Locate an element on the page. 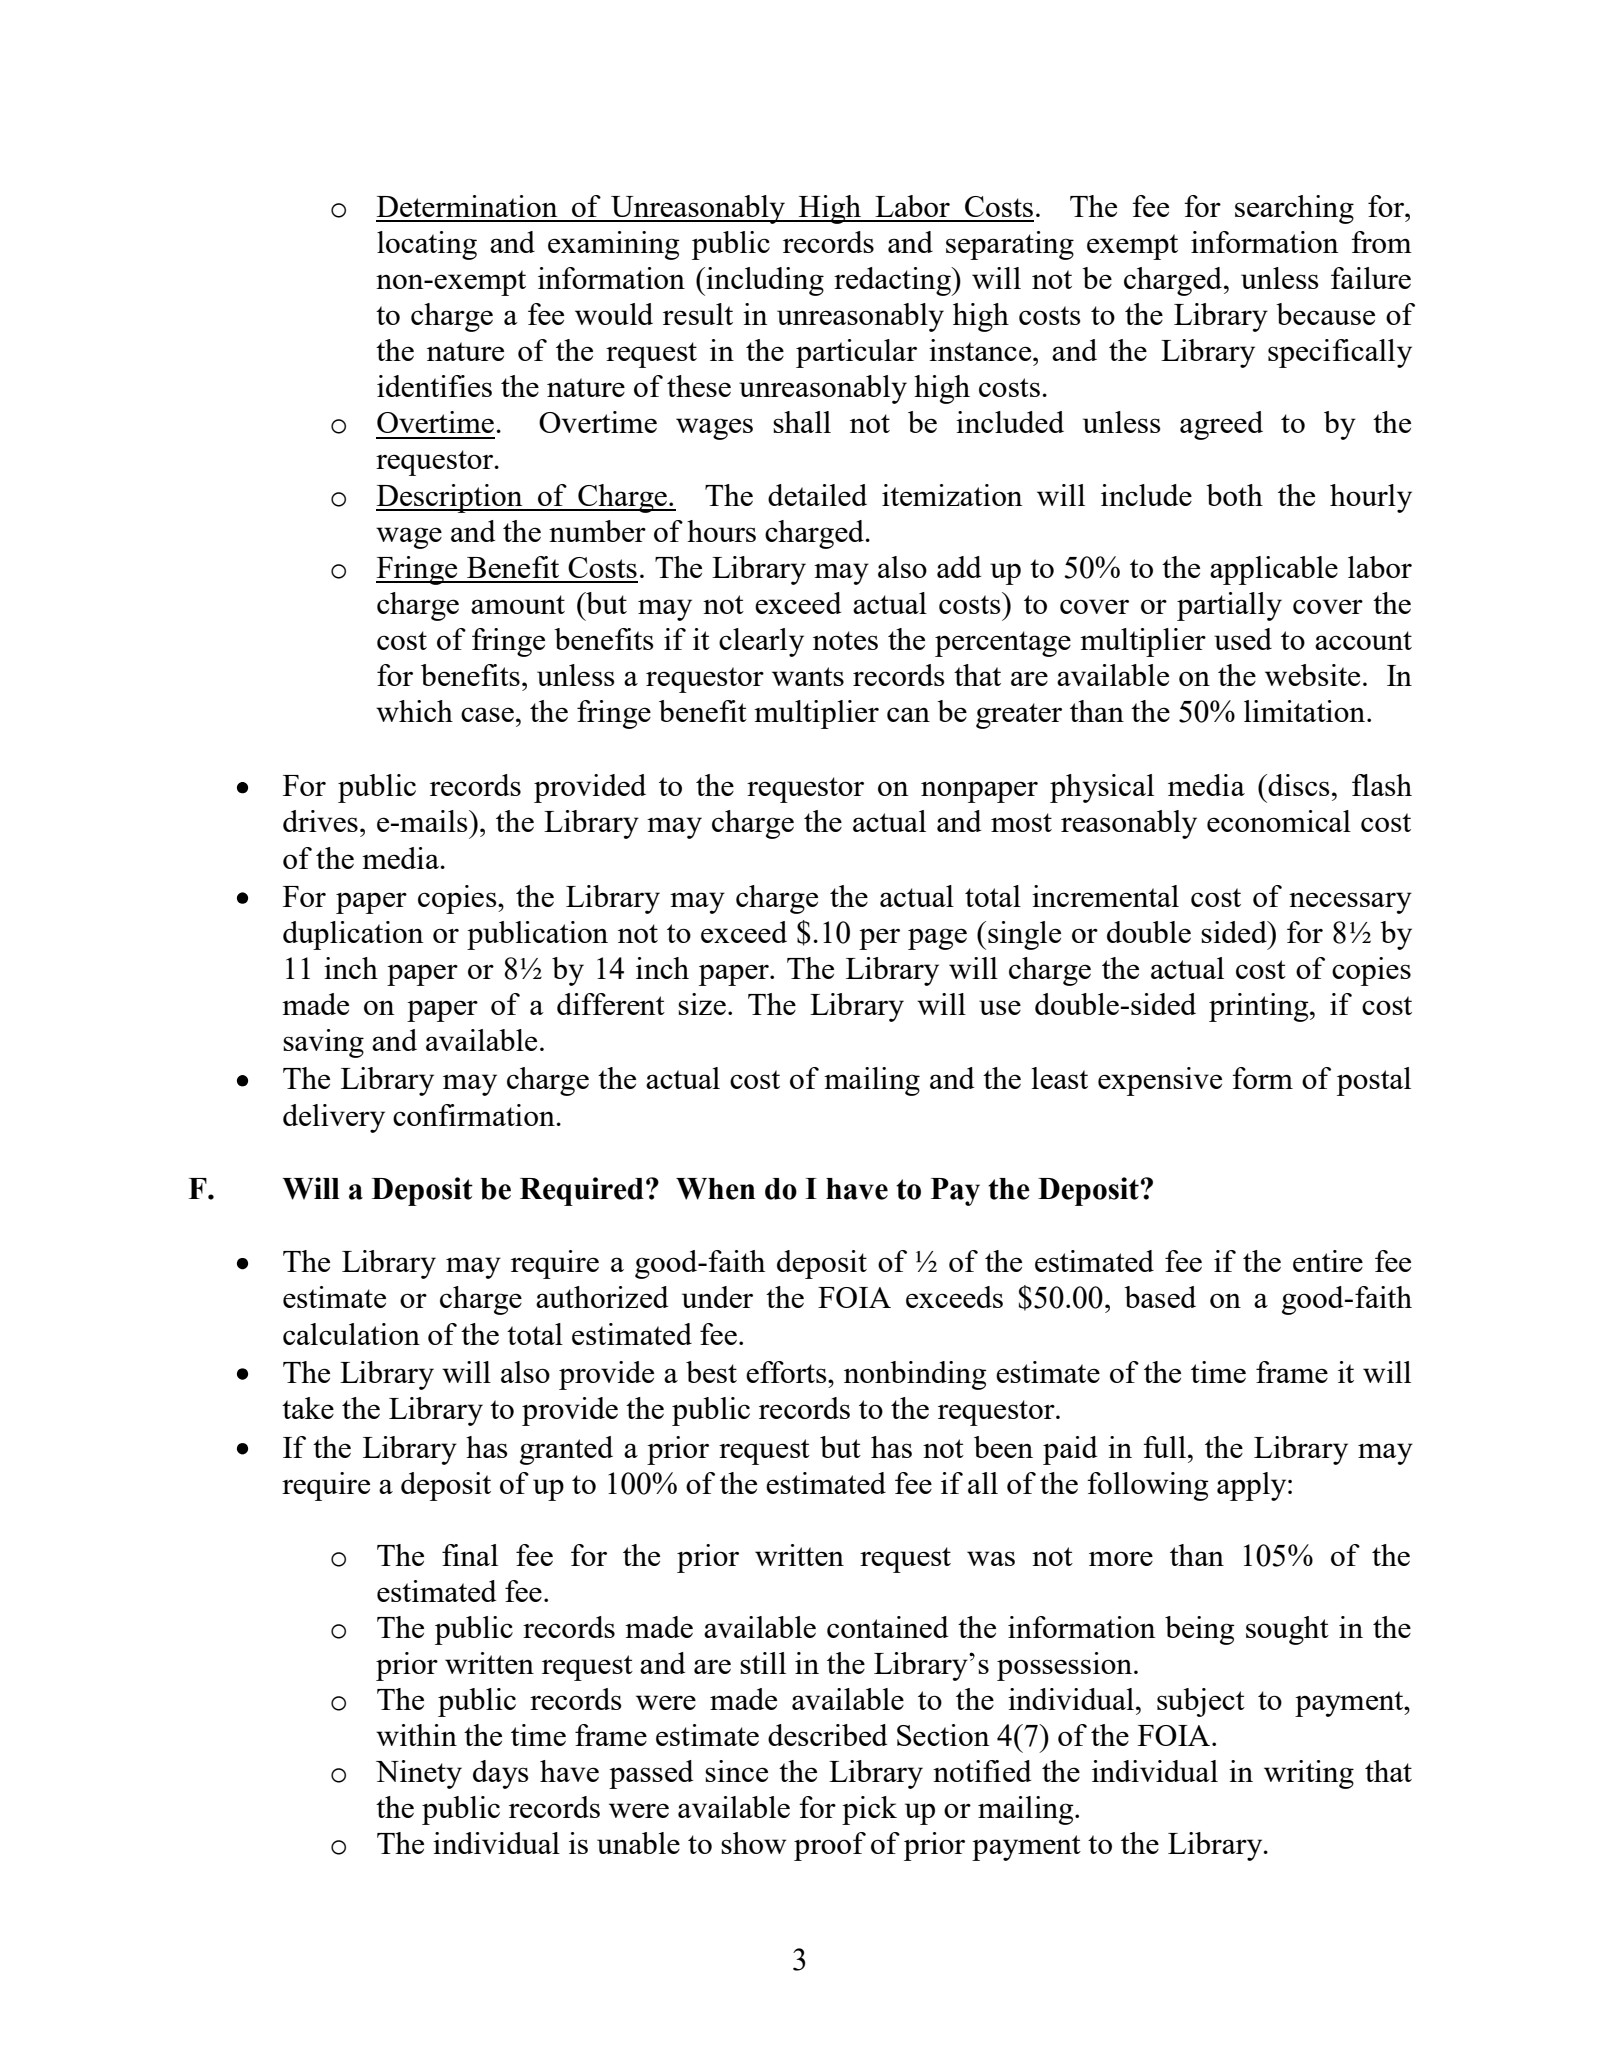  searching is located at coordinates (1294, 209).
